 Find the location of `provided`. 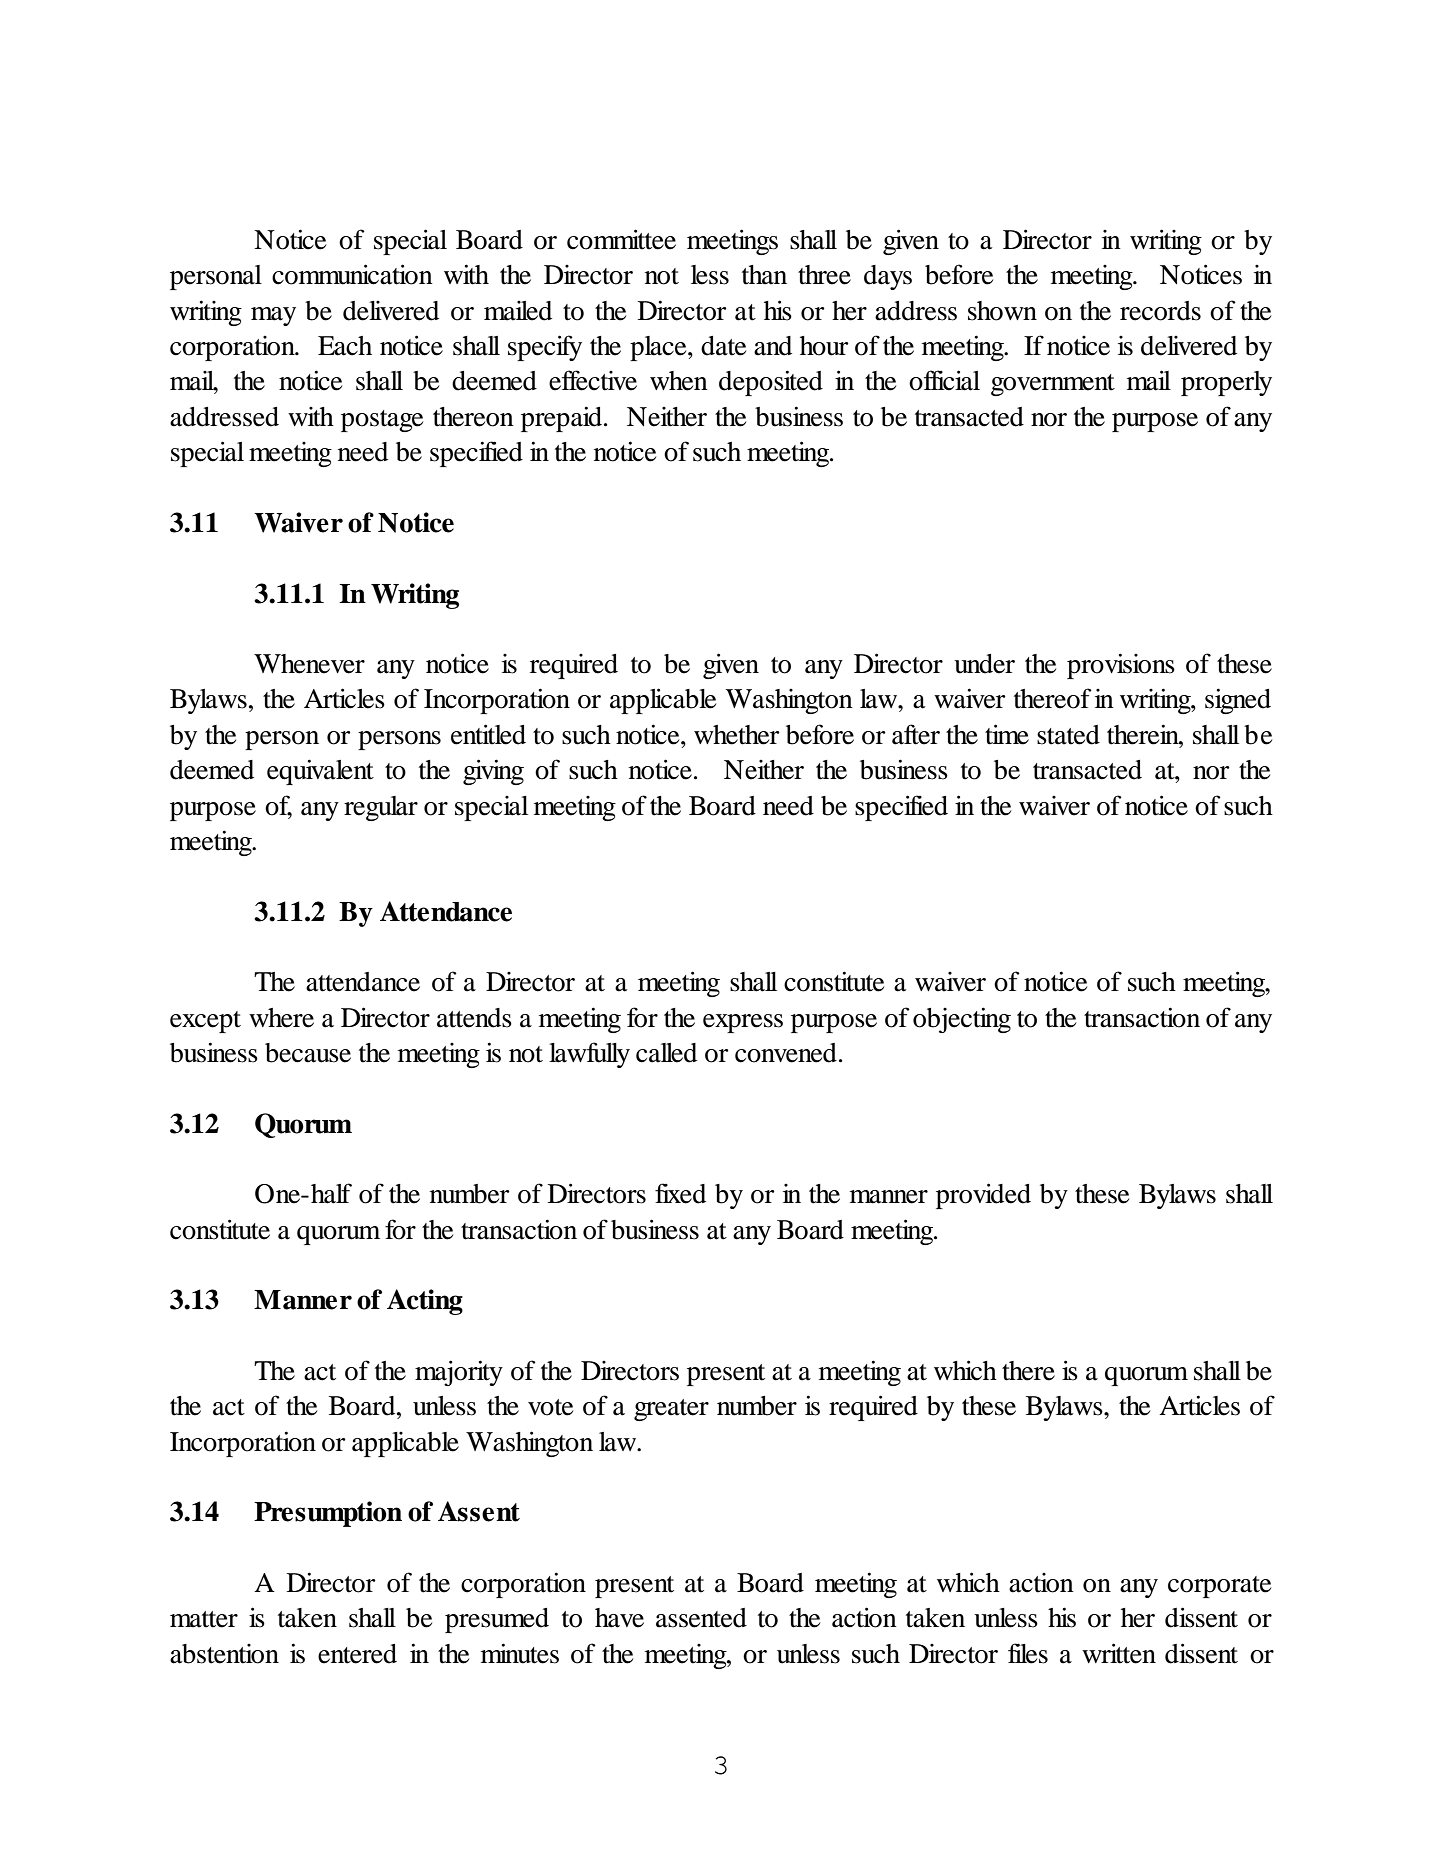

provided is located at coordinates (983, 1196).
